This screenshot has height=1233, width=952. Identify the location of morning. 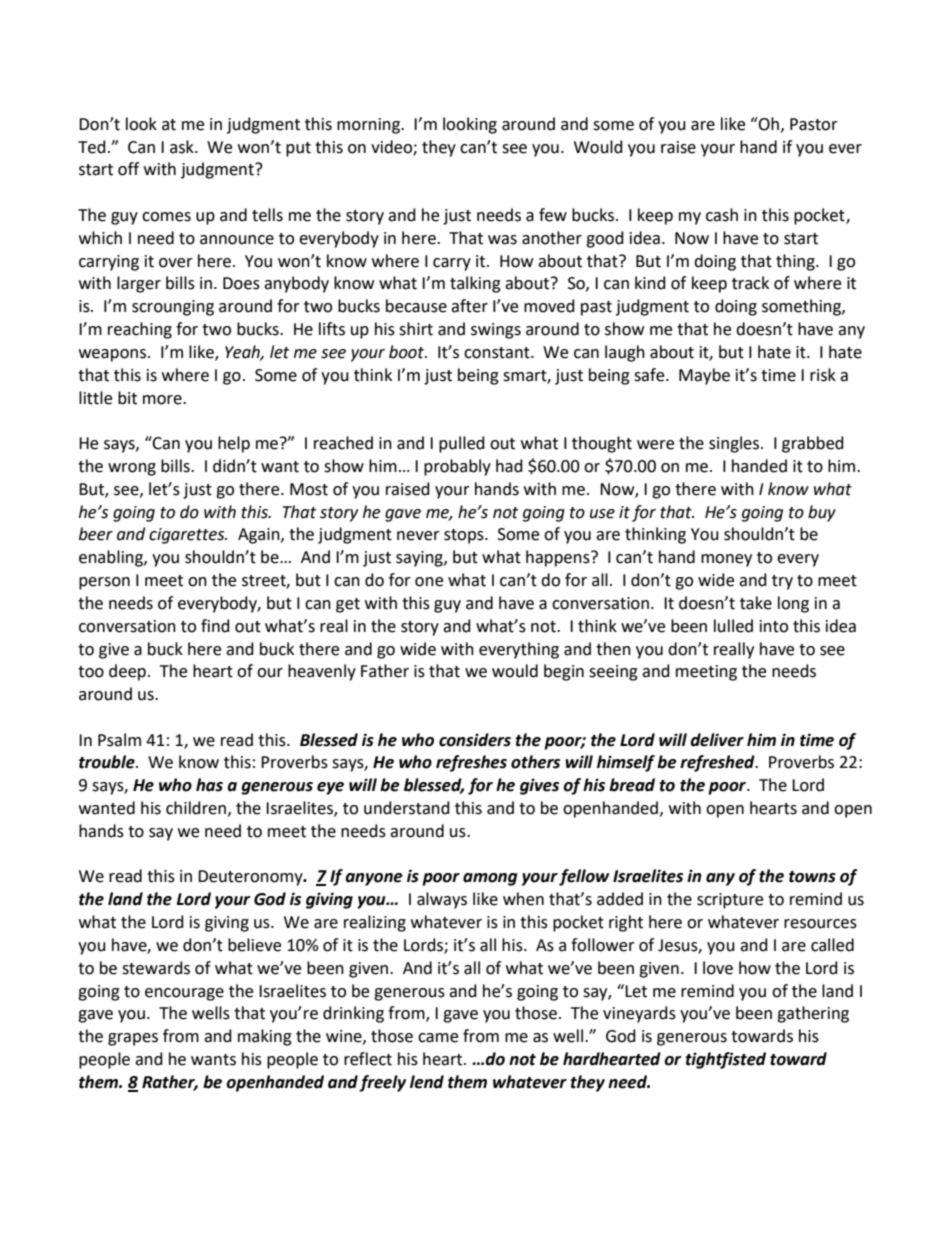
(370, 126).
